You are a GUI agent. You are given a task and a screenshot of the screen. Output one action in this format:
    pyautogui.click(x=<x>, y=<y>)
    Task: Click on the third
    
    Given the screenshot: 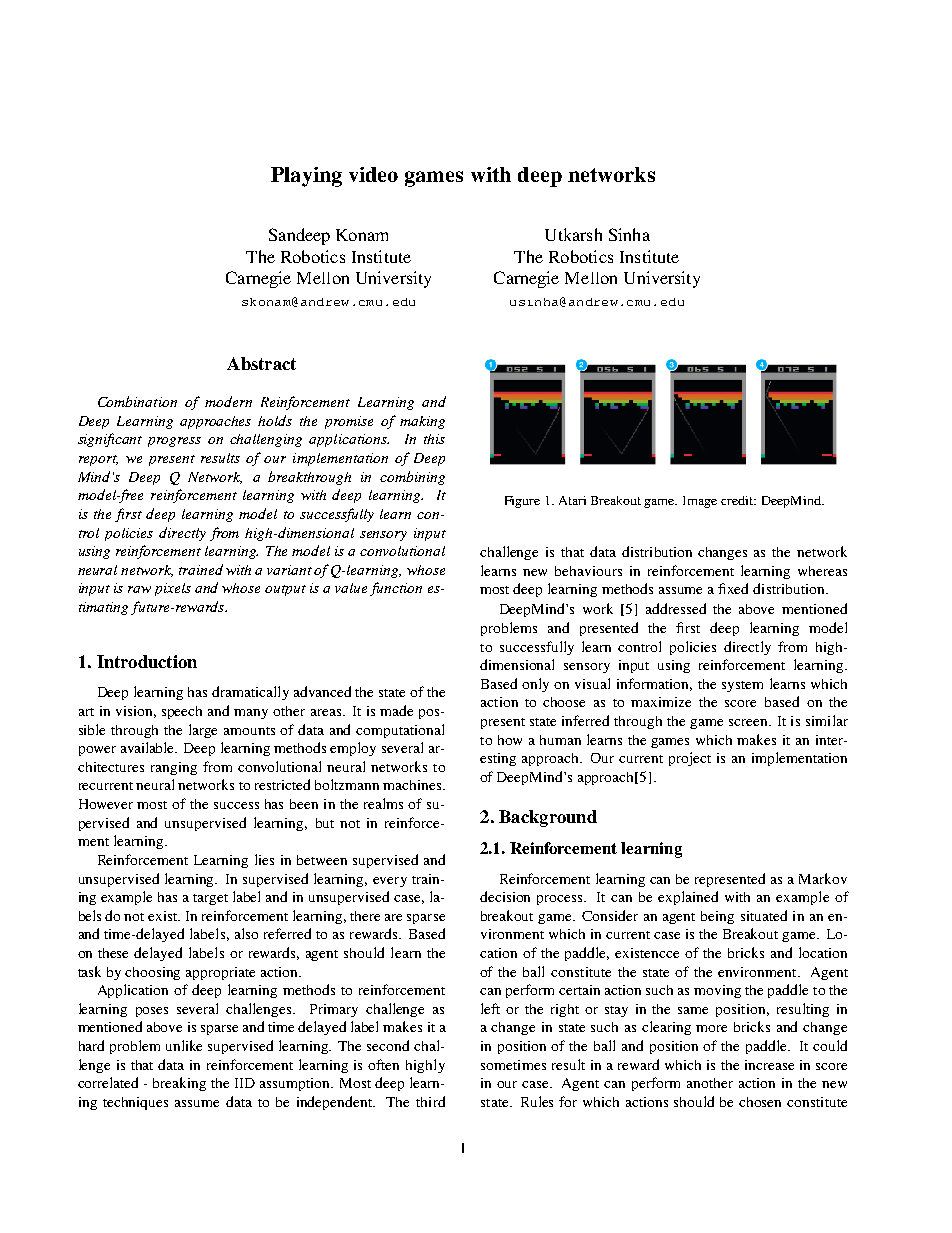 What is the action you would take?
    pyautogui.click(x=430, y=1101)
